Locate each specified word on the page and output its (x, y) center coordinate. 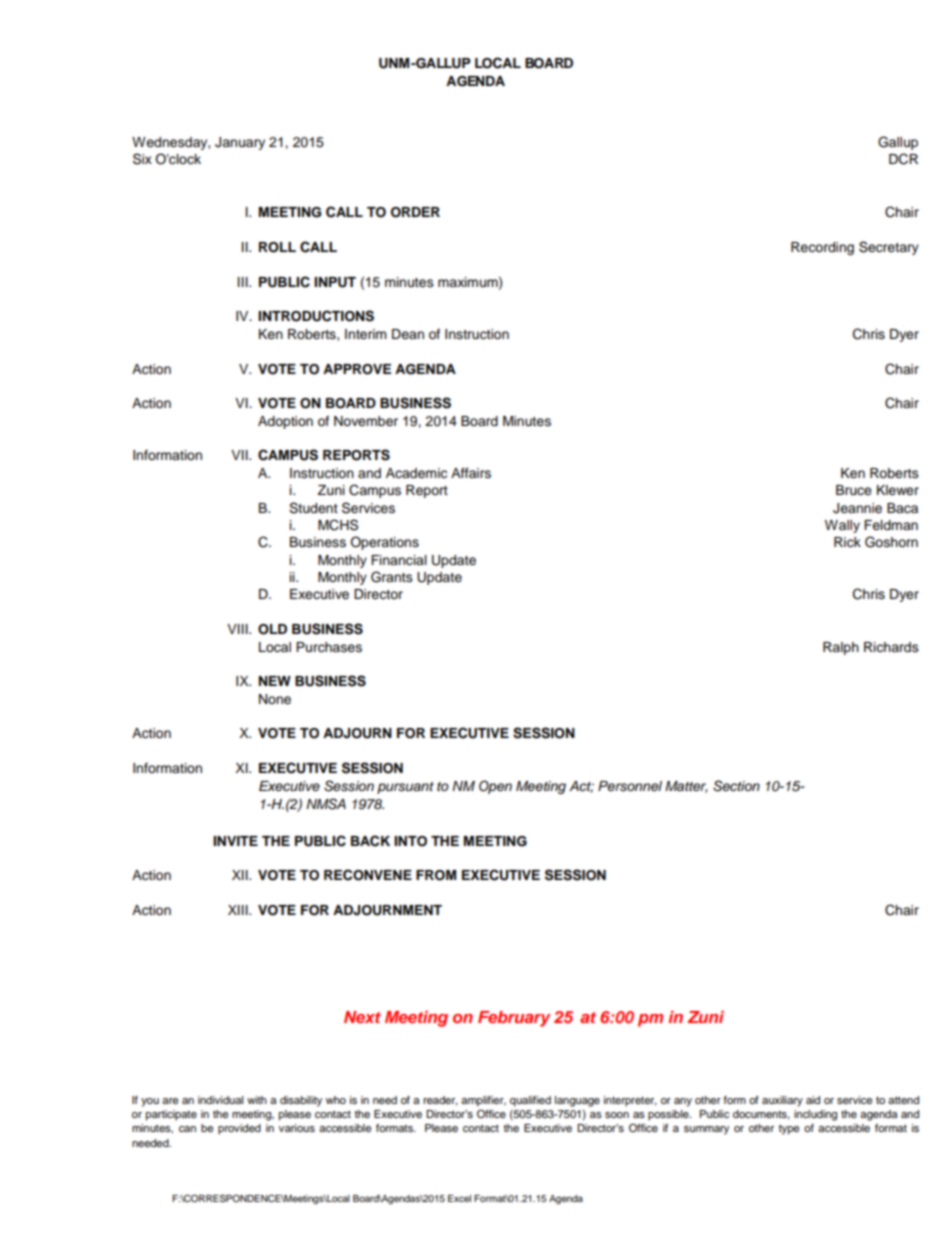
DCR (903, 159)
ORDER (415, 212)
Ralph (841, 648)
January (240, 143)
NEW (275, 681)
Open (495, 787)
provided (239, 1129)
